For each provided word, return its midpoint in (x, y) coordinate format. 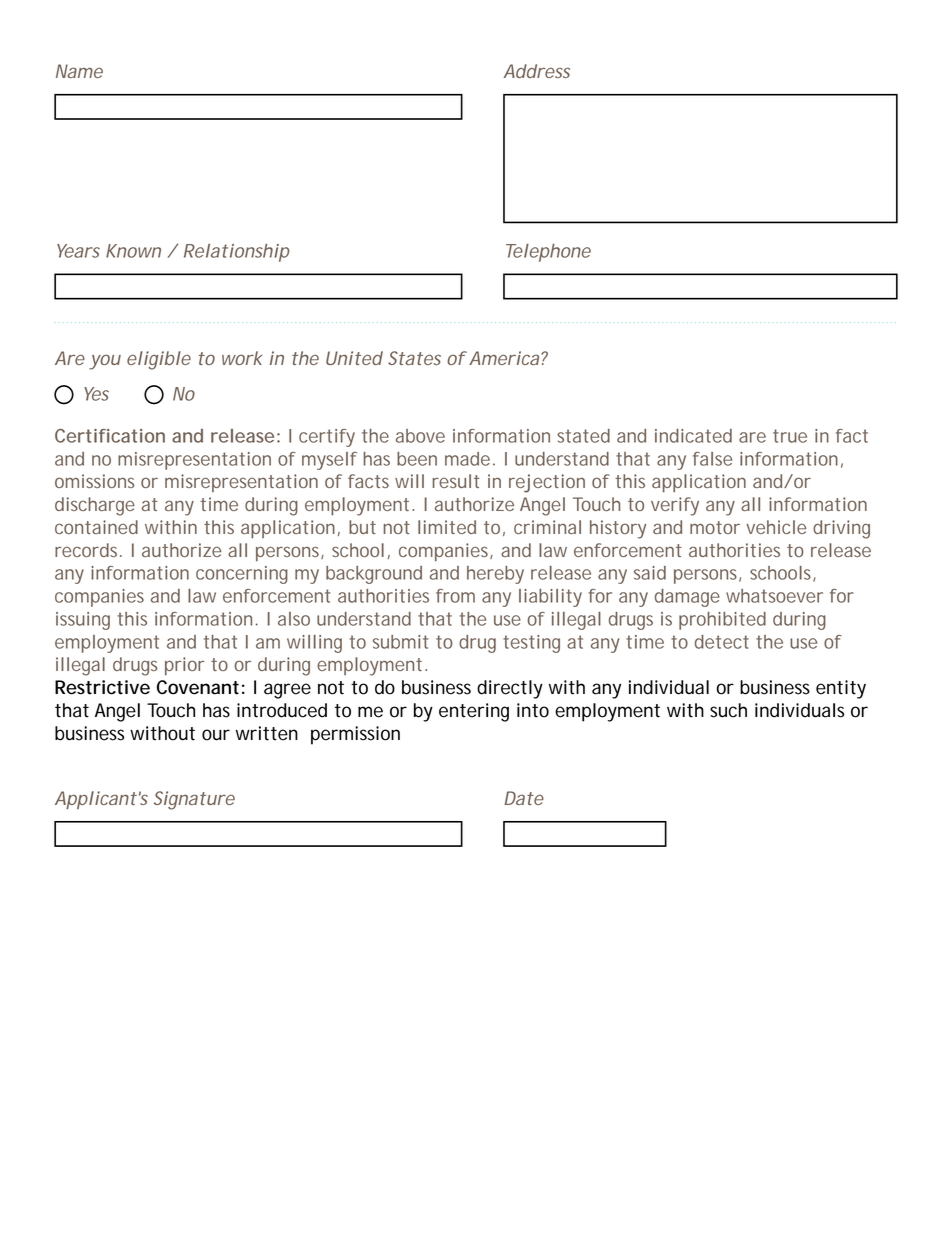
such (728, 710)
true (790, 436)
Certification (110, 436)
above (420, 436)
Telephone (548, 253)
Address (537, 71)
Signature (194, 800)
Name (79, 71)
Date (524, 798)
